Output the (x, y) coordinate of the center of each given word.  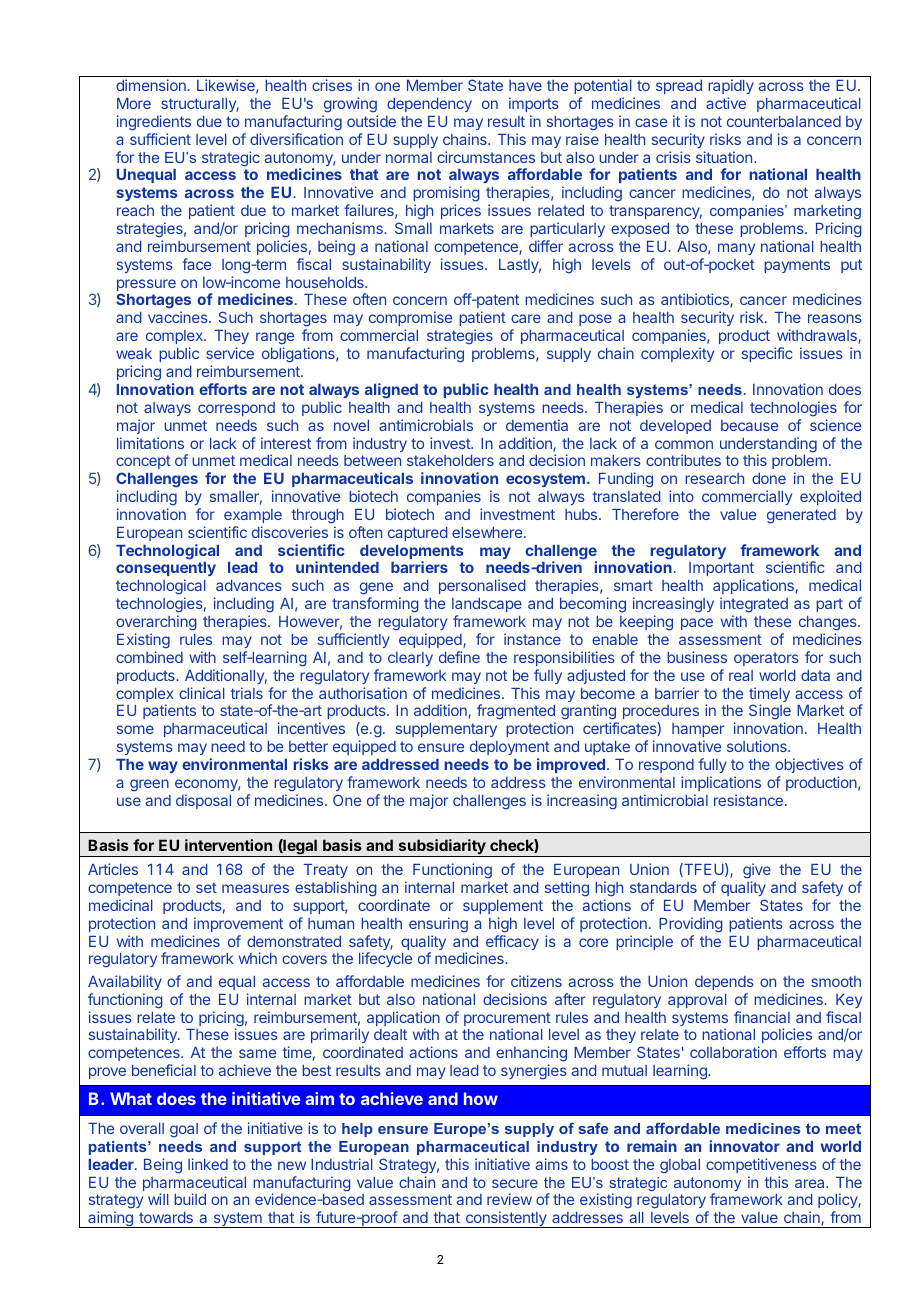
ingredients (154, 123)
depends (724, 983)
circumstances (486, 157)
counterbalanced (784, 121)
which (258, 958)
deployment (510, 748)
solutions (758, 746)
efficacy (512, 942)
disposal (203, 801)
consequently (166, 571)
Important (721, 571)
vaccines (179, 317)
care (526, 318)
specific (767, 354)
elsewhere (488, 532)
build (190, 1199)
